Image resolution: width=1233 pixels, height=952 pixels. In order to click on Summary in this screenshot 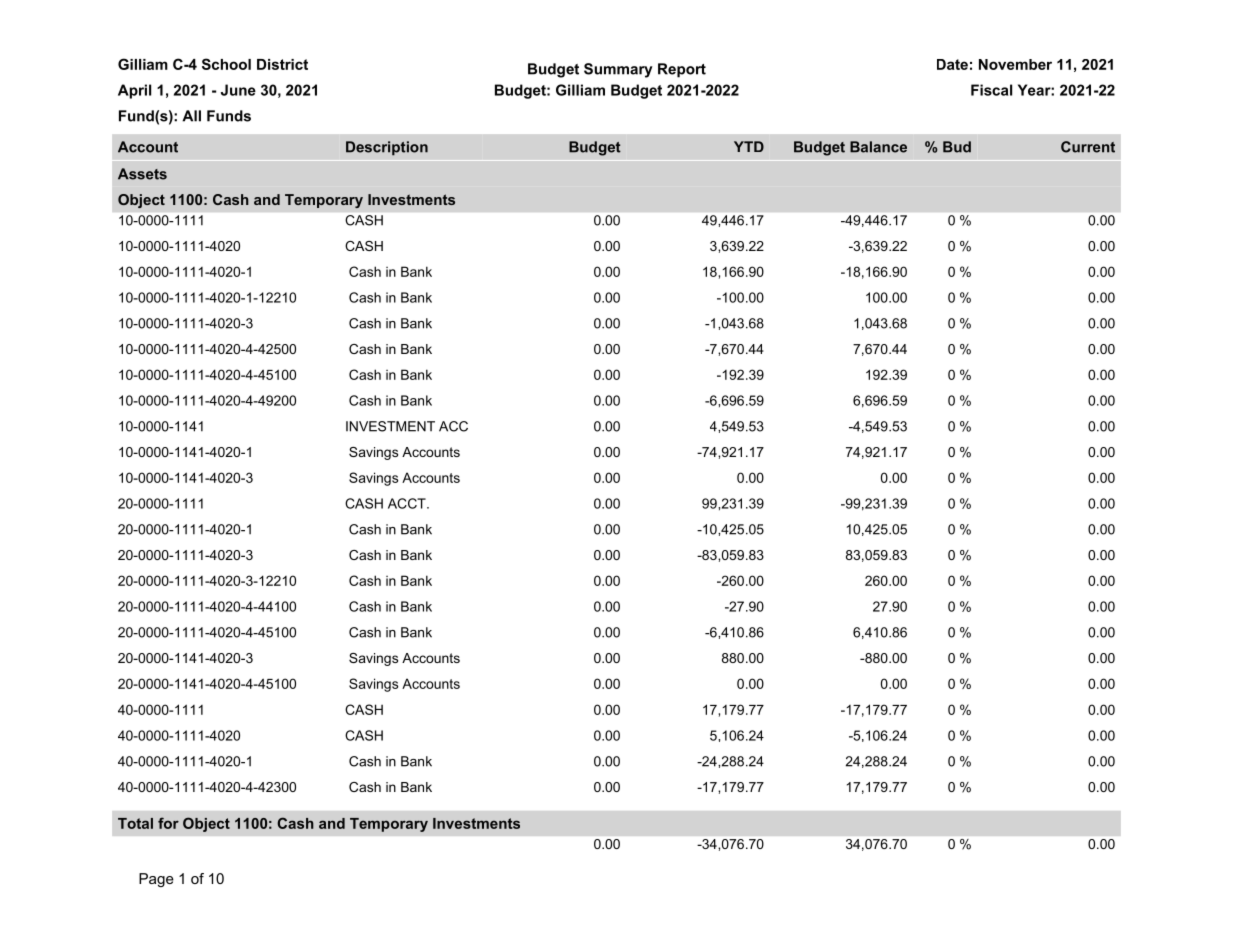, I will do `click(618, 70)`.
